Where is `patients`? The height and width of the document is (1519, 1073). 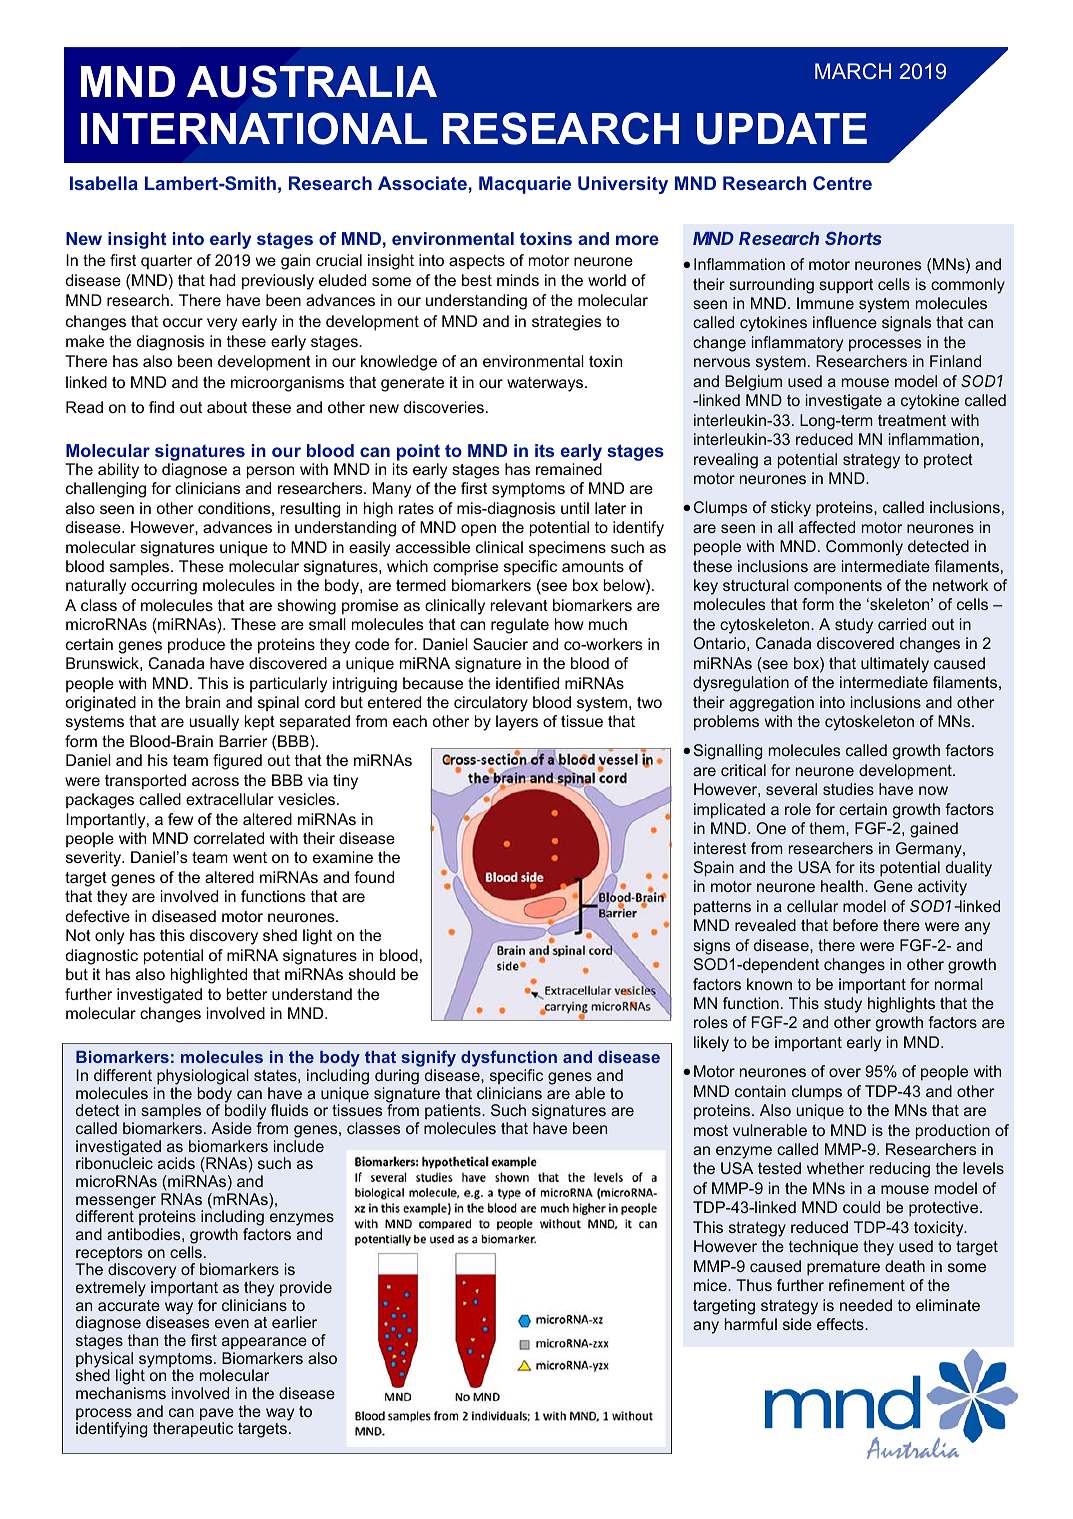
patients is located at coordinates (454, 1111).
